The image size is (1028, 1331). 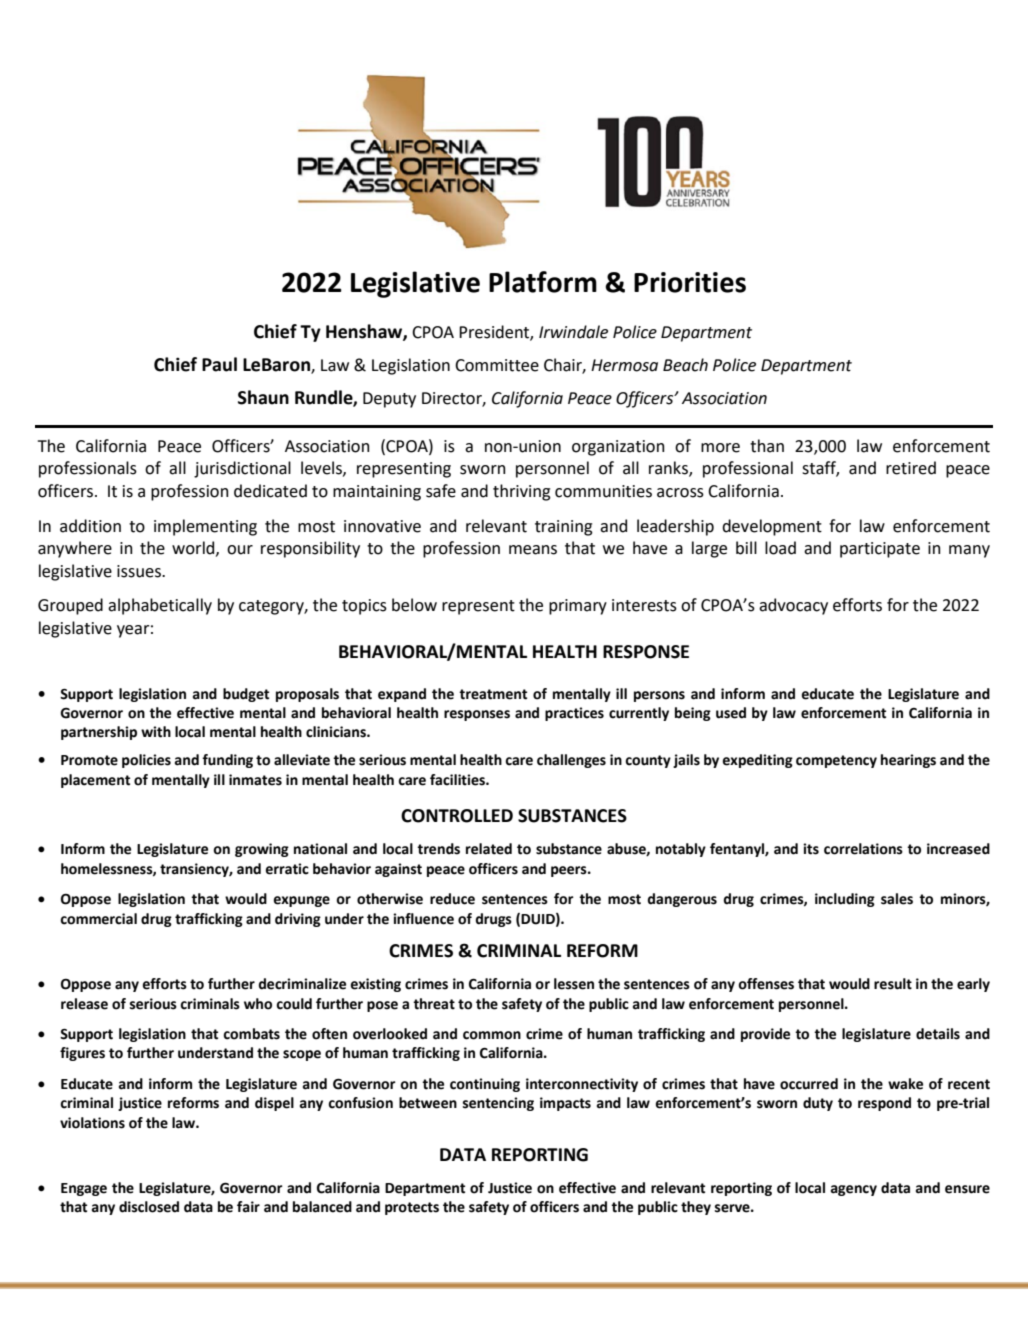 I want to click on agency, so click(x=854, y=1190).
